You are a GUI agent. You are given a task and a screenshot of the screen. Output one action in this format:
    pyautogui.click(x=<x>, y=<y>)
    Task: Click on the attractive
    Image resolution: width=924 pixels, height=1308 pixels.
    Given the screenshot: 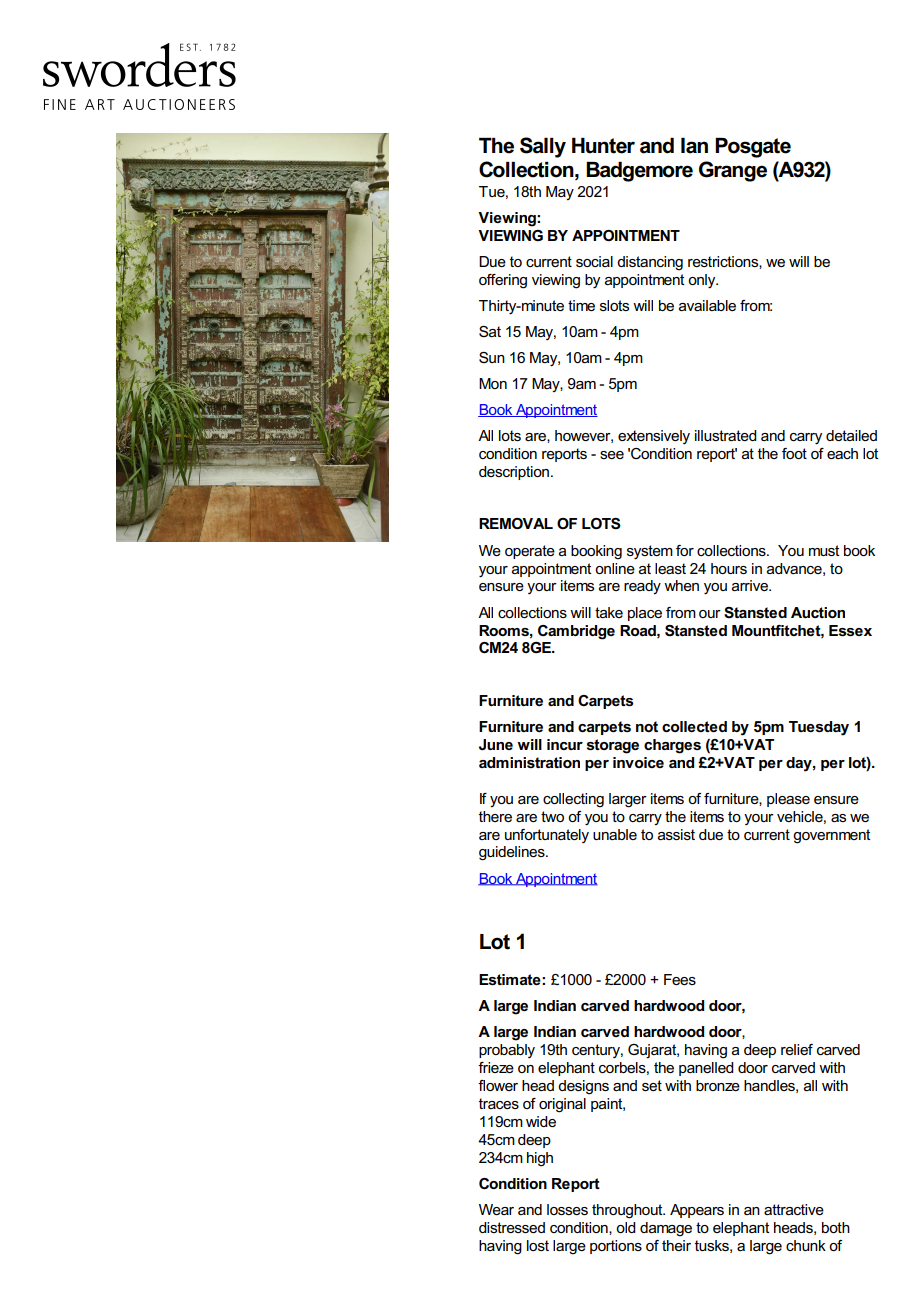 What is the action you would take?
    pyautogui.click(x=794, y=1209)
